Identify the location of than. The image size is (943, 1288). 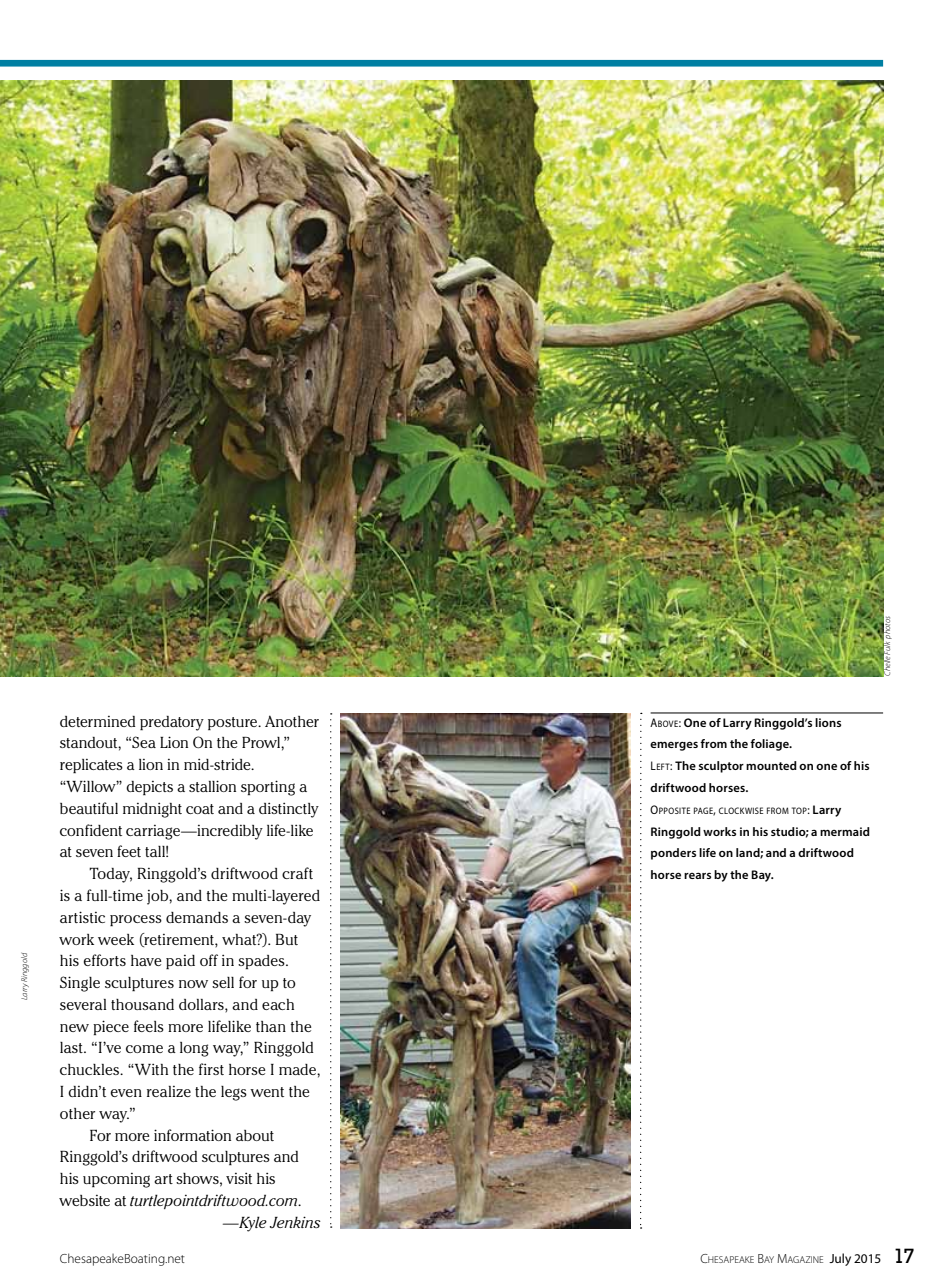
(271, 1026).
